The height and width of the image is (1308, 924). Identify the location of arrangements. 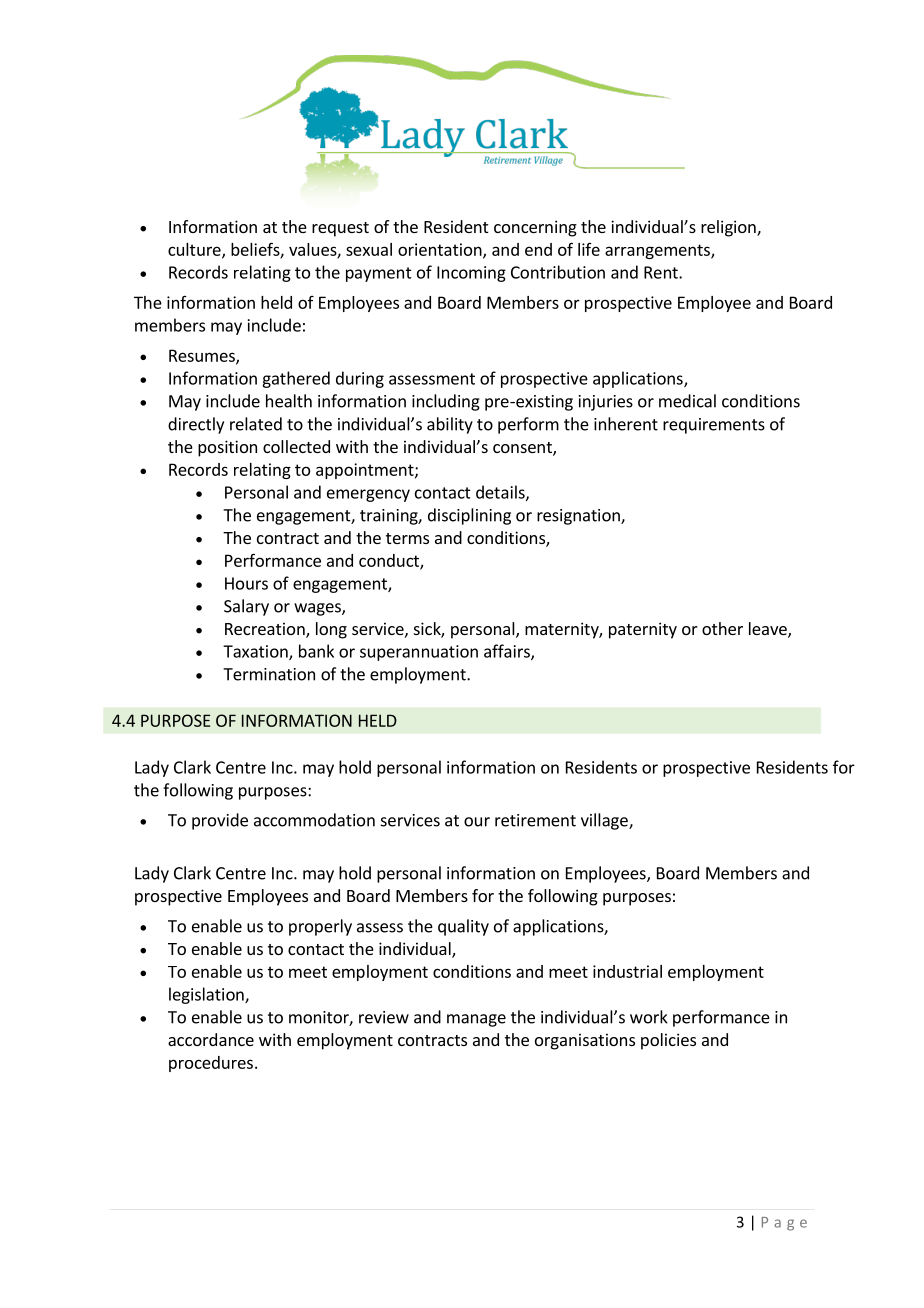
(658, 251).
